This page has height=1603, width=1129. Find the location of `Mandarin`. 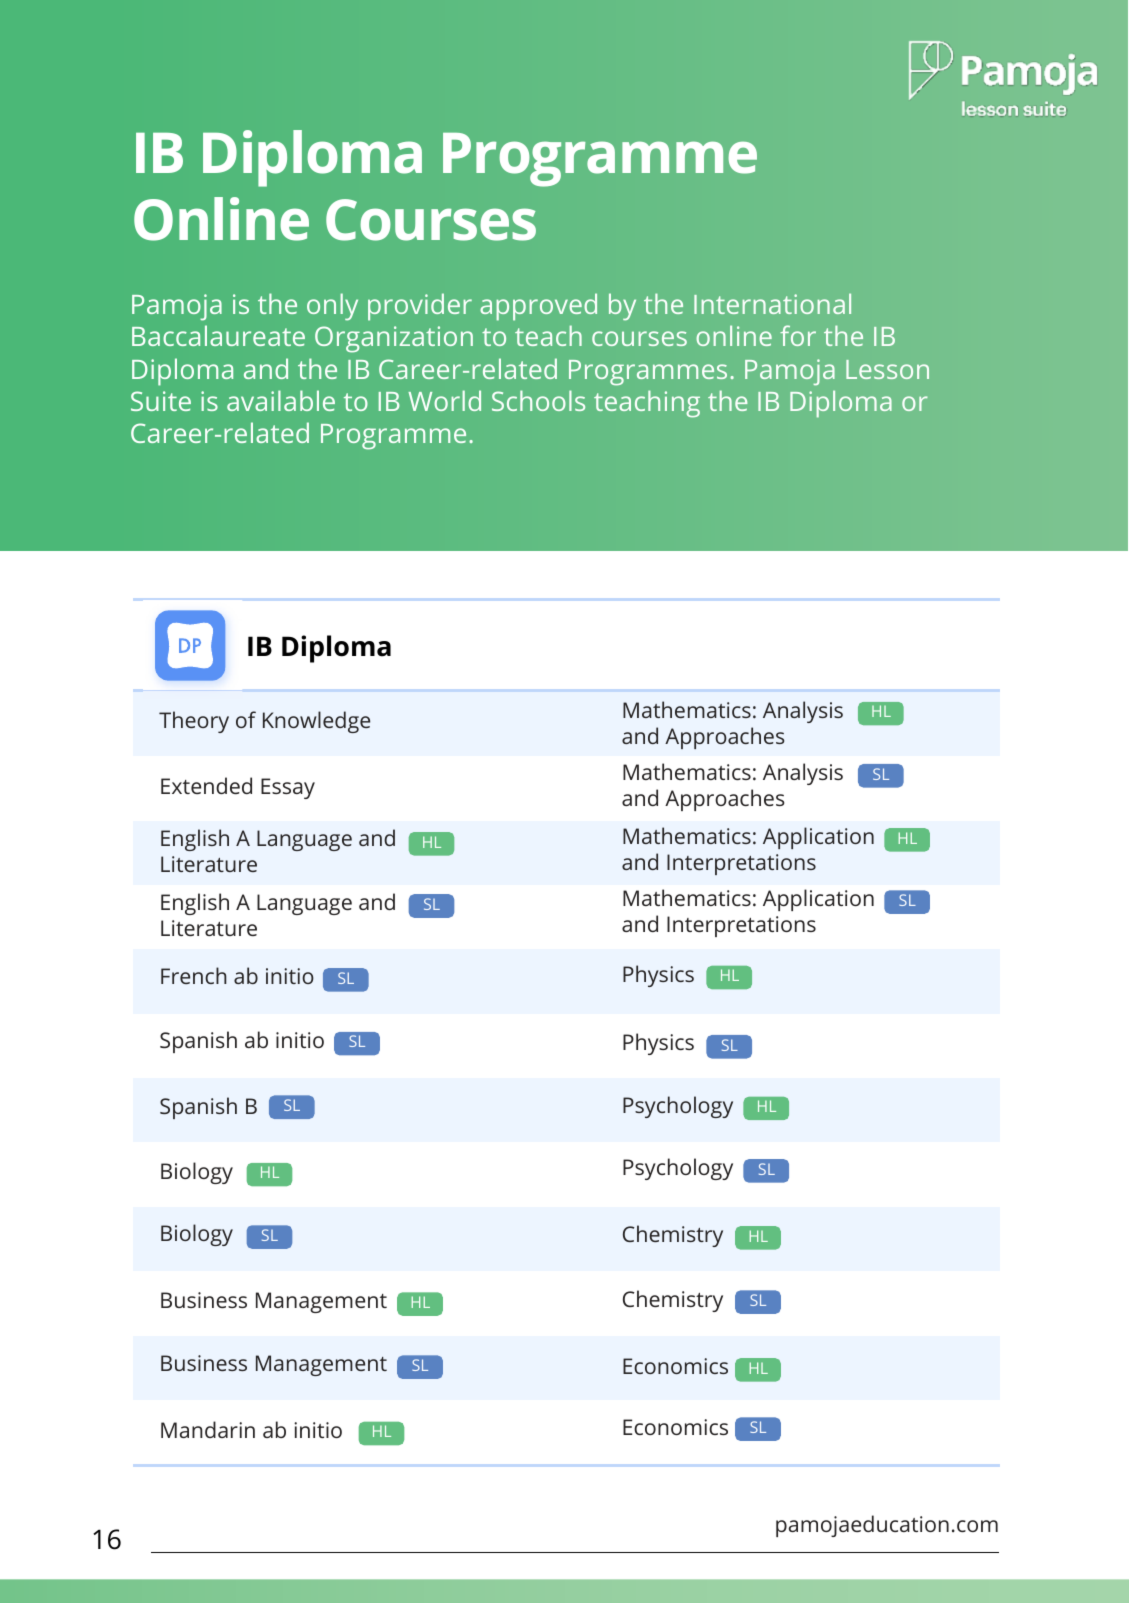

Mandarin is located at coordinates (208, 1429).
